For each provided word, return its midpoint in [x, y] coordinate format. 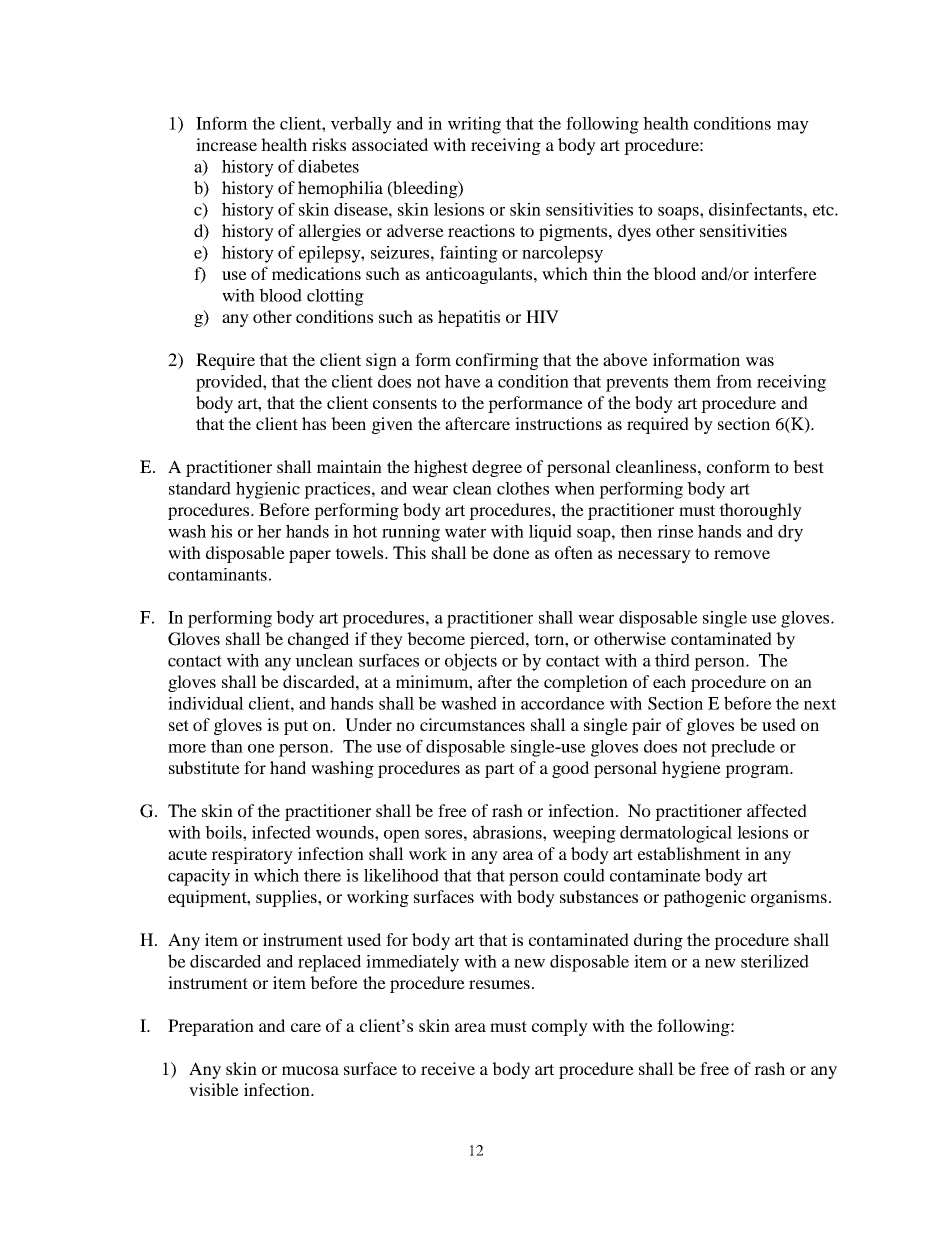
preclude [743, 748]
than [227, 746]
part [499, 770]
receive [448, 1068]
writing [474, 125]
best [808, 466]
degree [497, 468]
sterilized [775, 961]
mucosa [310, 1070]
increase [226, 144]
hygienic [268, 490]
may [793, 127]
